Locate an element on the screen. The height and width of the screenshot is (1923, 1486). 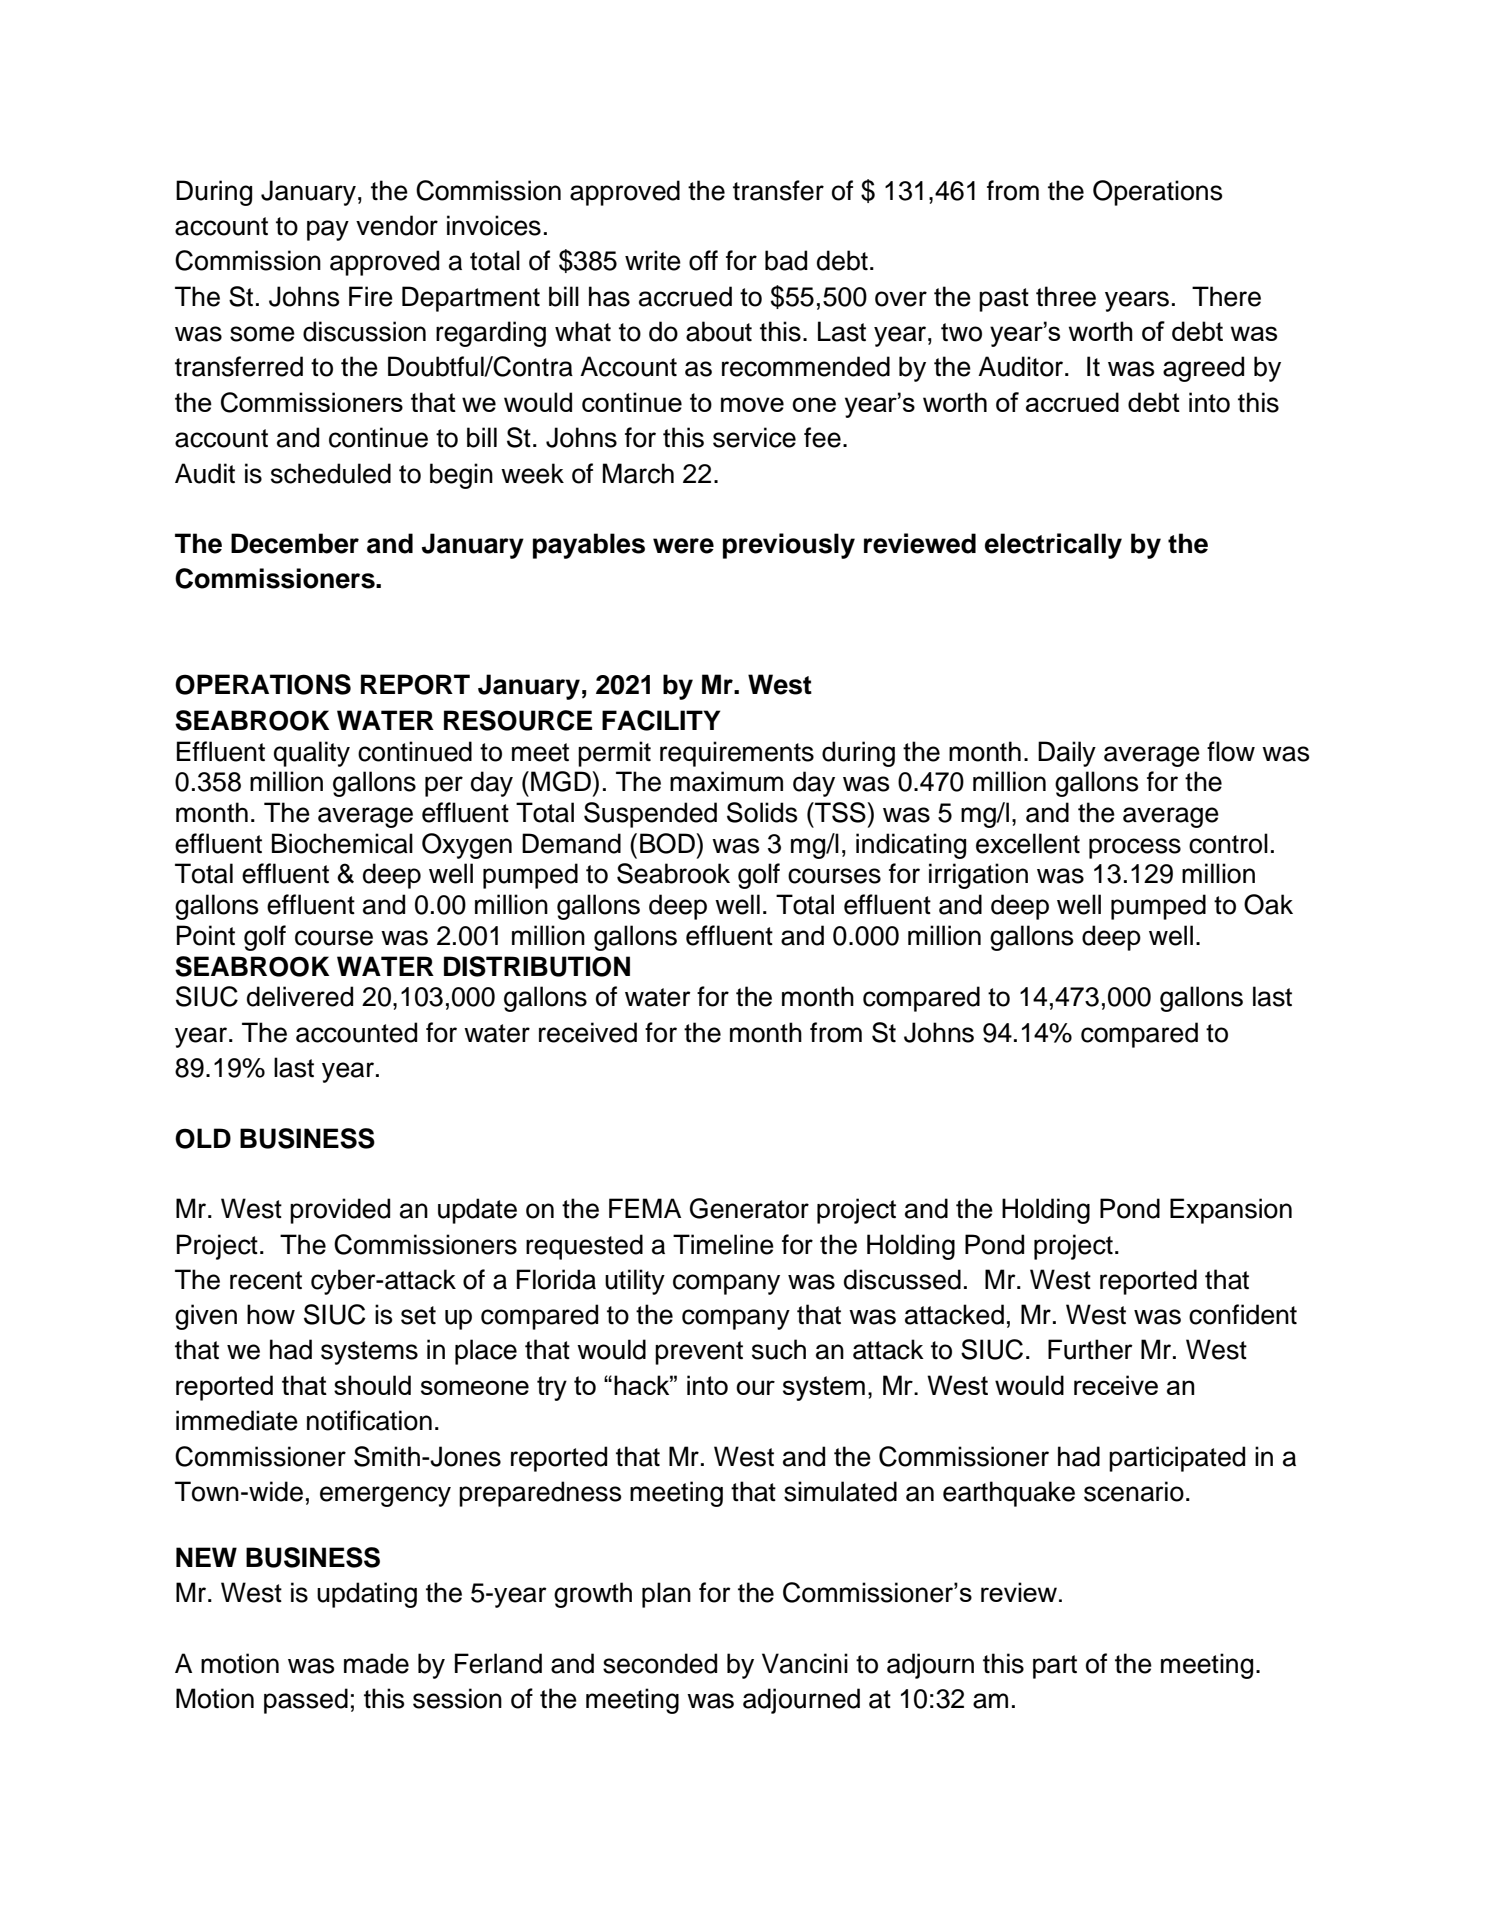
seconded is located at coordinates (660, 1663).
